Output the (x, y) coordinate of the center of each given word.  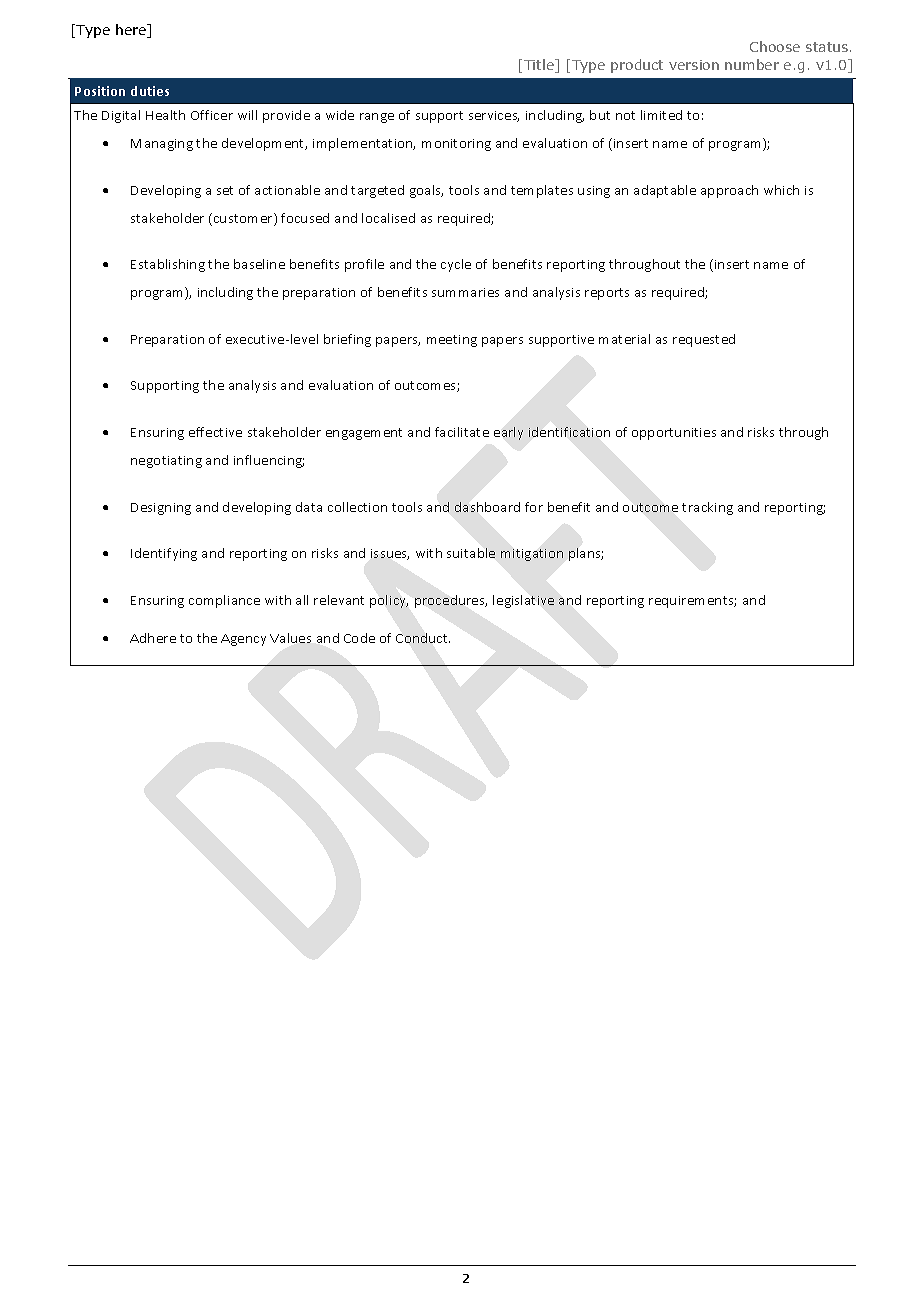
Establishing (168, 265)
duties (150, 91)
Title (540, 66)
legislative (523, 601)
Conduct (423, 638)
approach (729, 191)
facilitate (462, 432)
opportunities (674, 434)
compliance (224, 601)
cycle (456, 265)
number (752, 64)
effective (215, 432)
